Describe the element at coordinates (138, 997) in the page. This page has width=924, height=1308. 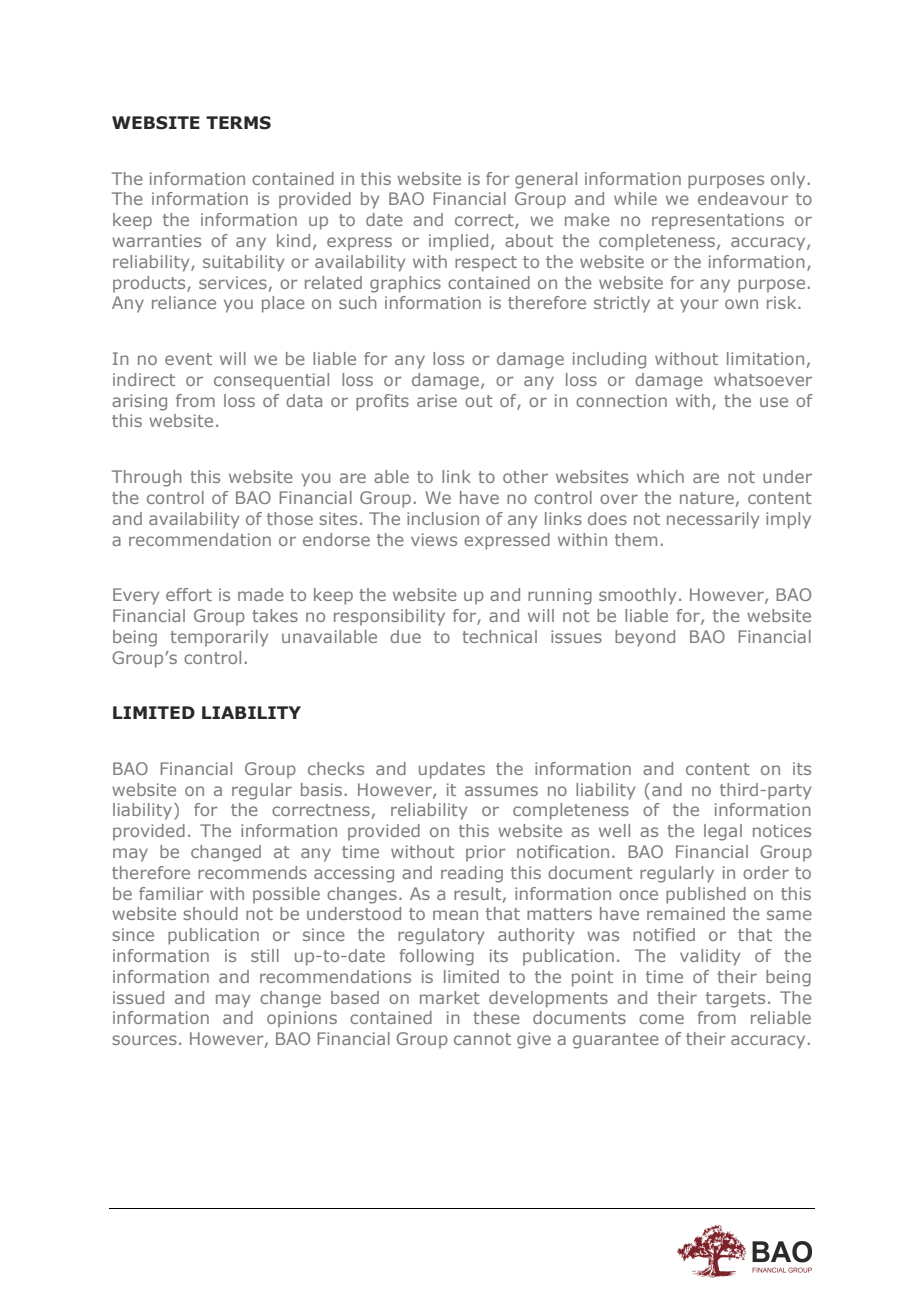
I see `issued` at that location.
